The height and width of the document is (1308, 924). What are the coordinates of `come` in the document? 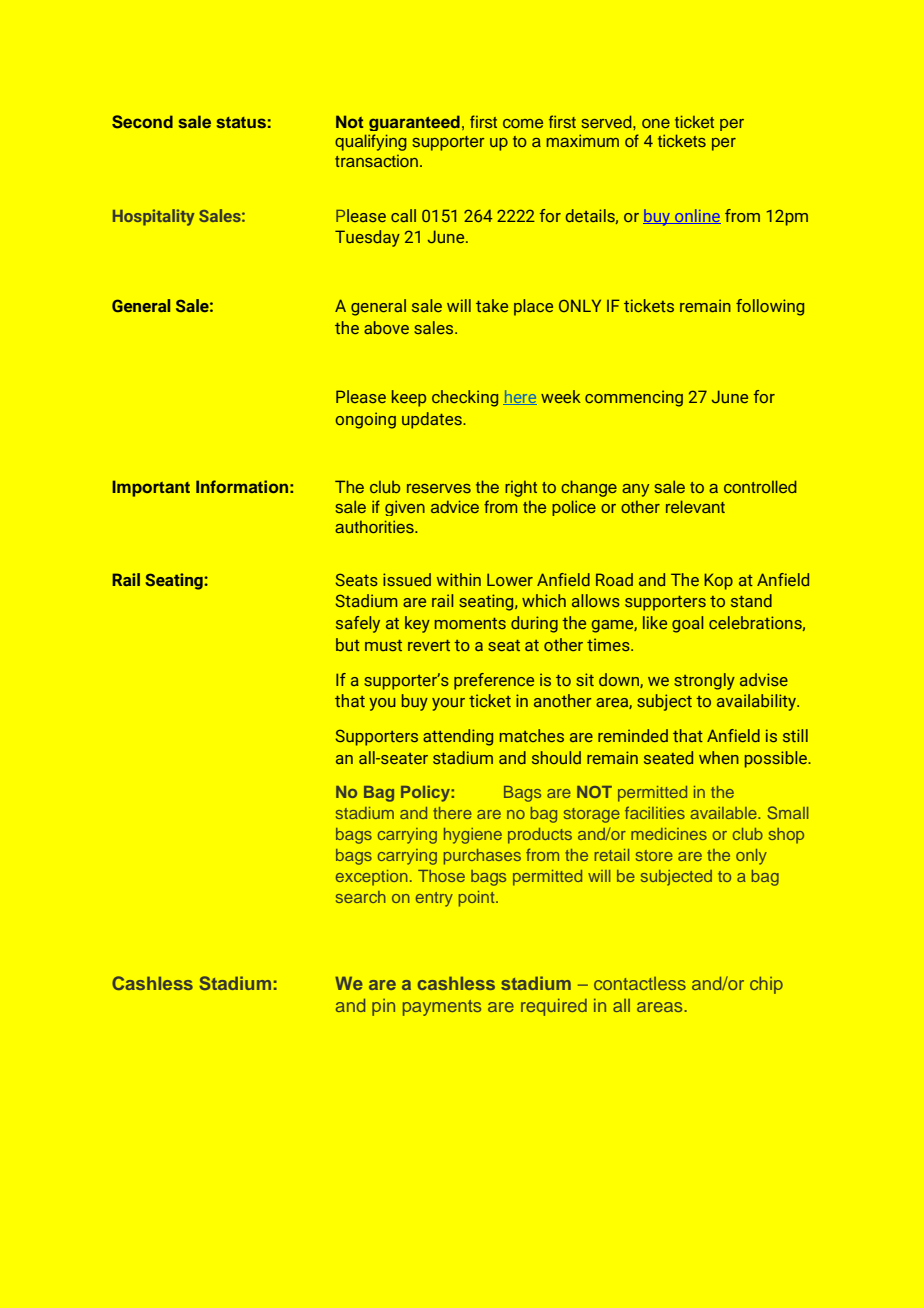 It's located at (523, 123).
